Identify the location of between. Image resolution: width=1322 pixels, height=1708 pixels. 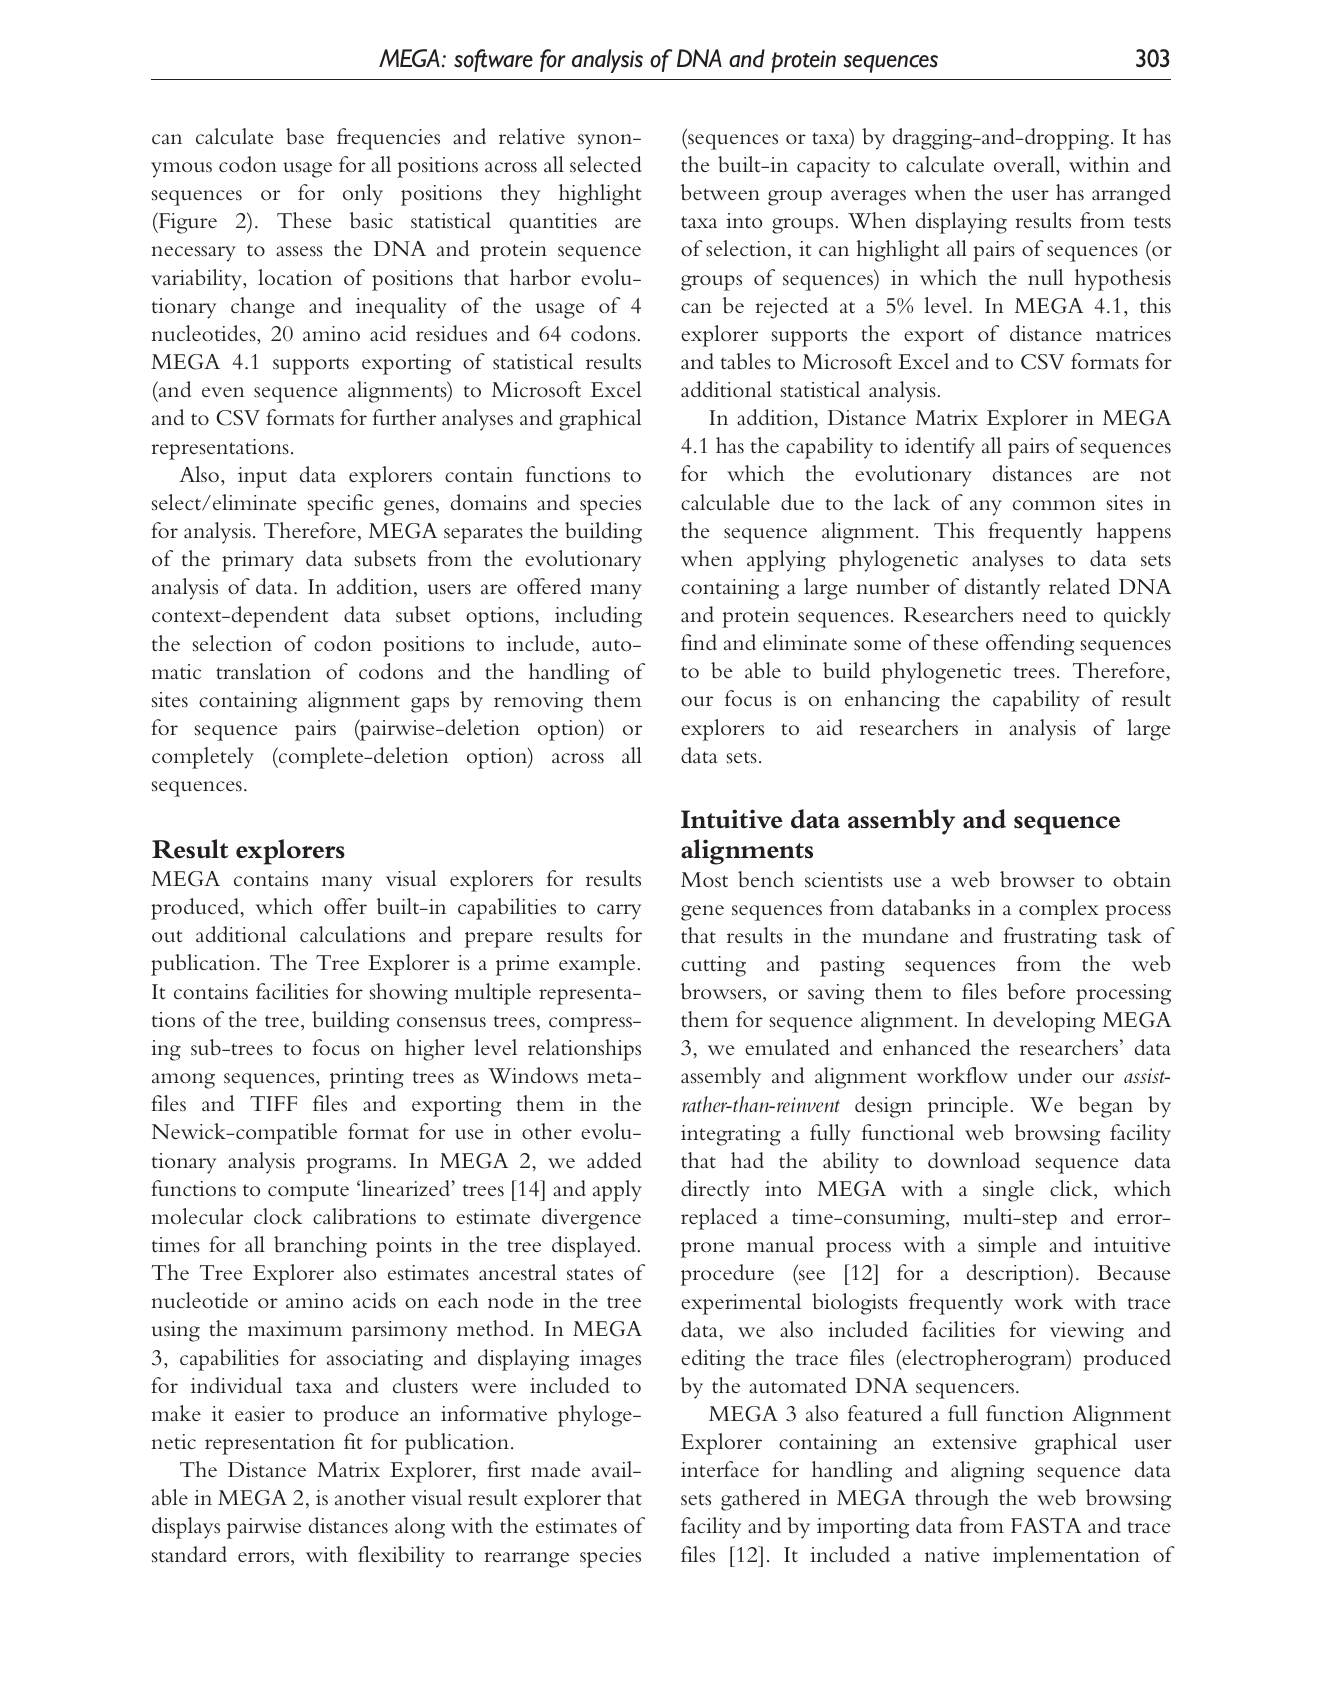
(720, 192).
